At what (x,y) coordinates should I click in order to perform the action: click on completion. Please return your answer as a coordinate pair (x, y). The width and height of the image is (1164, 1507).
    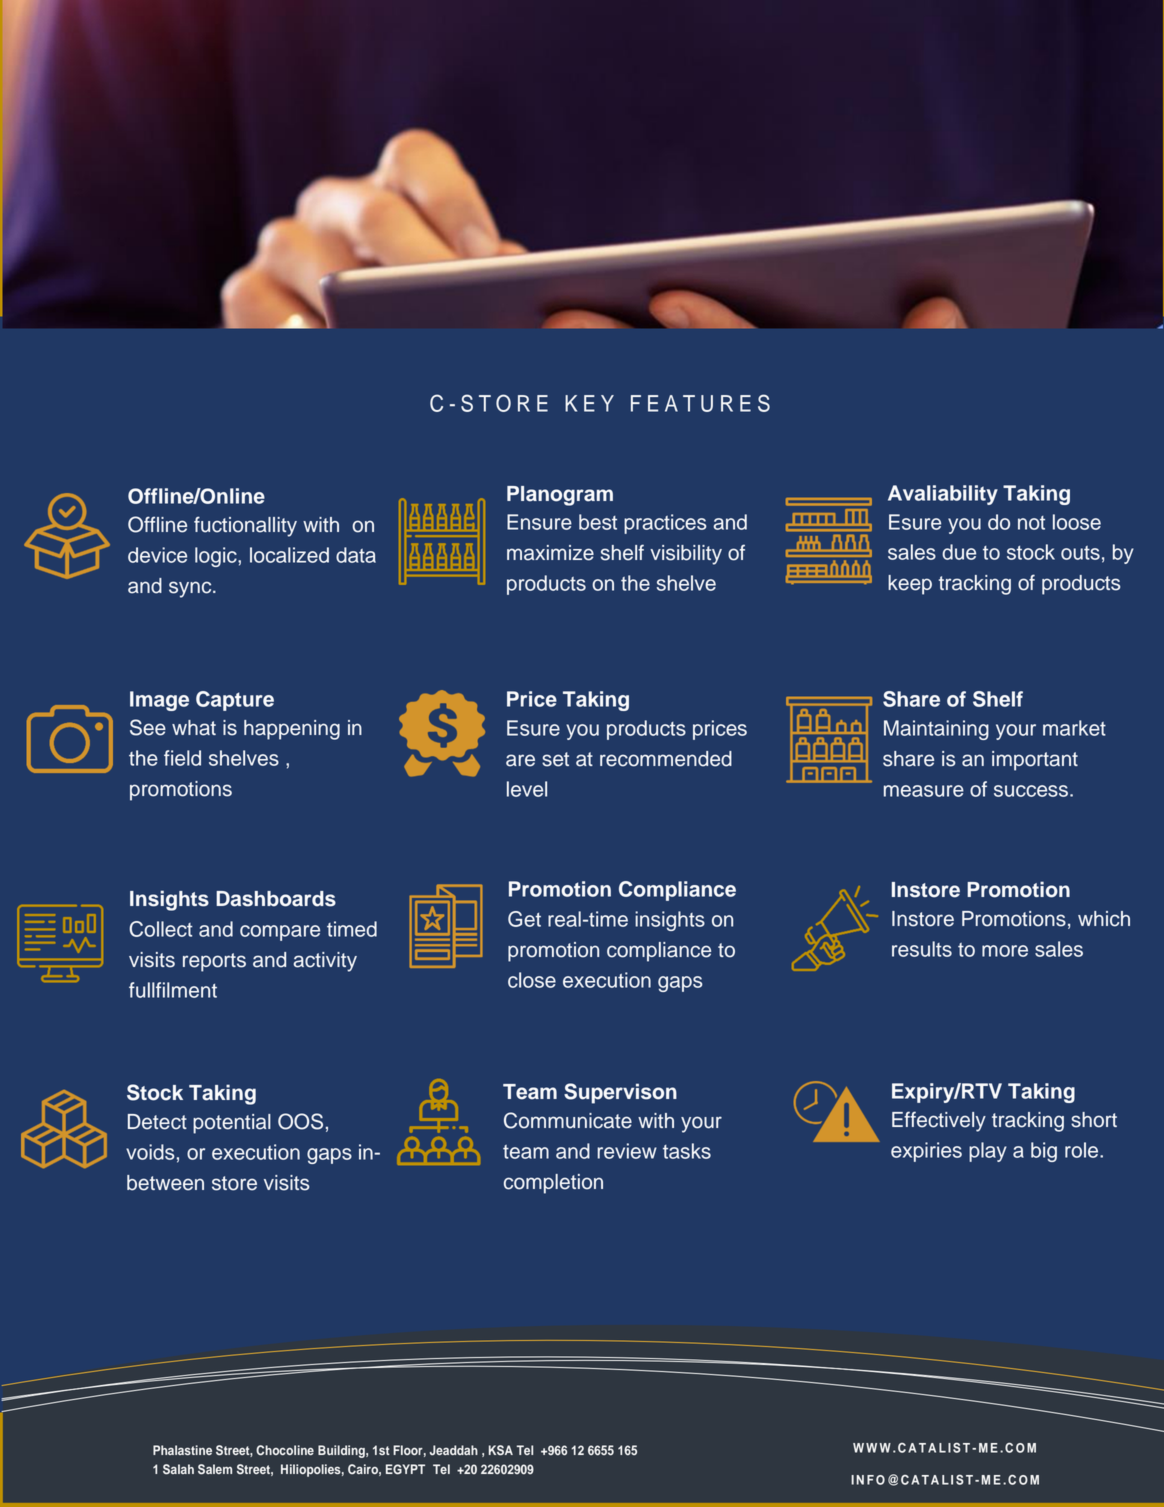
    Looking at the image, I should click on (553, 1184).
